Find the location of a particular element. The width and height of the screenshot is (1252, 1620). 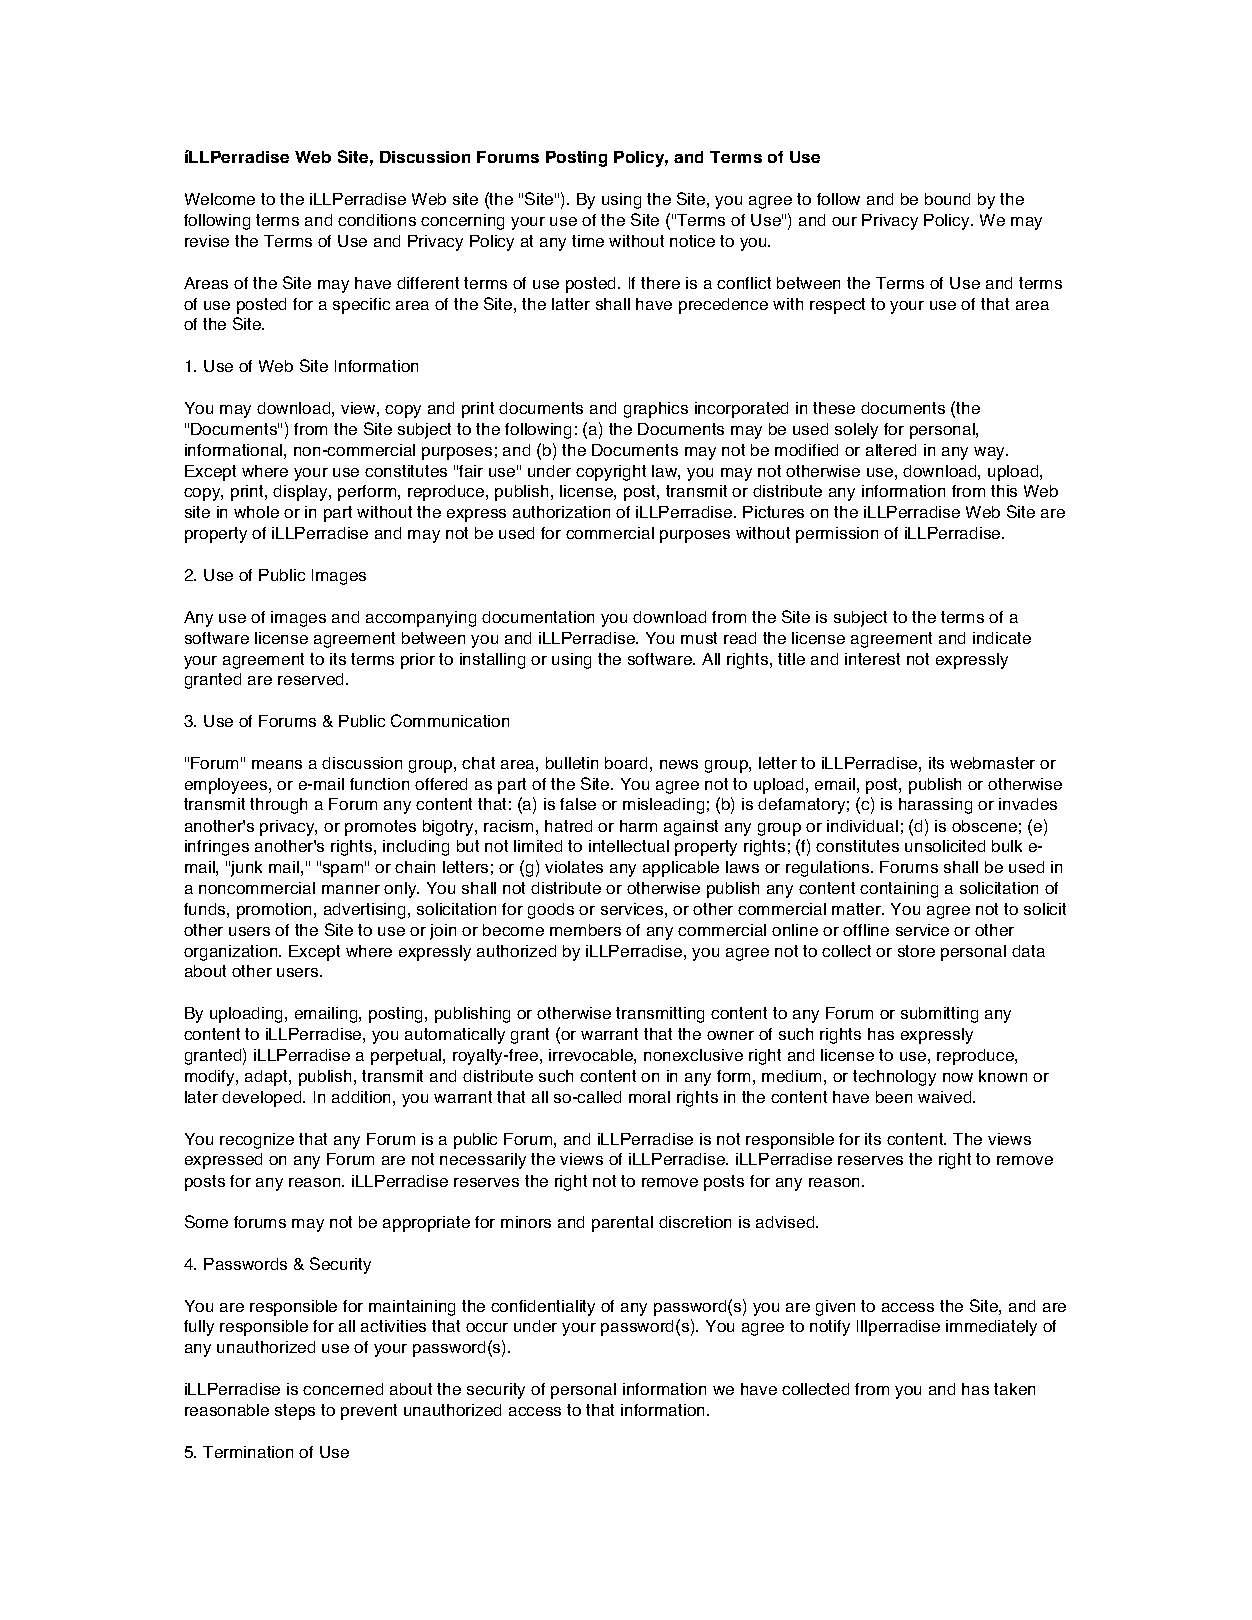

whole is located at coordinates (256, 512).
